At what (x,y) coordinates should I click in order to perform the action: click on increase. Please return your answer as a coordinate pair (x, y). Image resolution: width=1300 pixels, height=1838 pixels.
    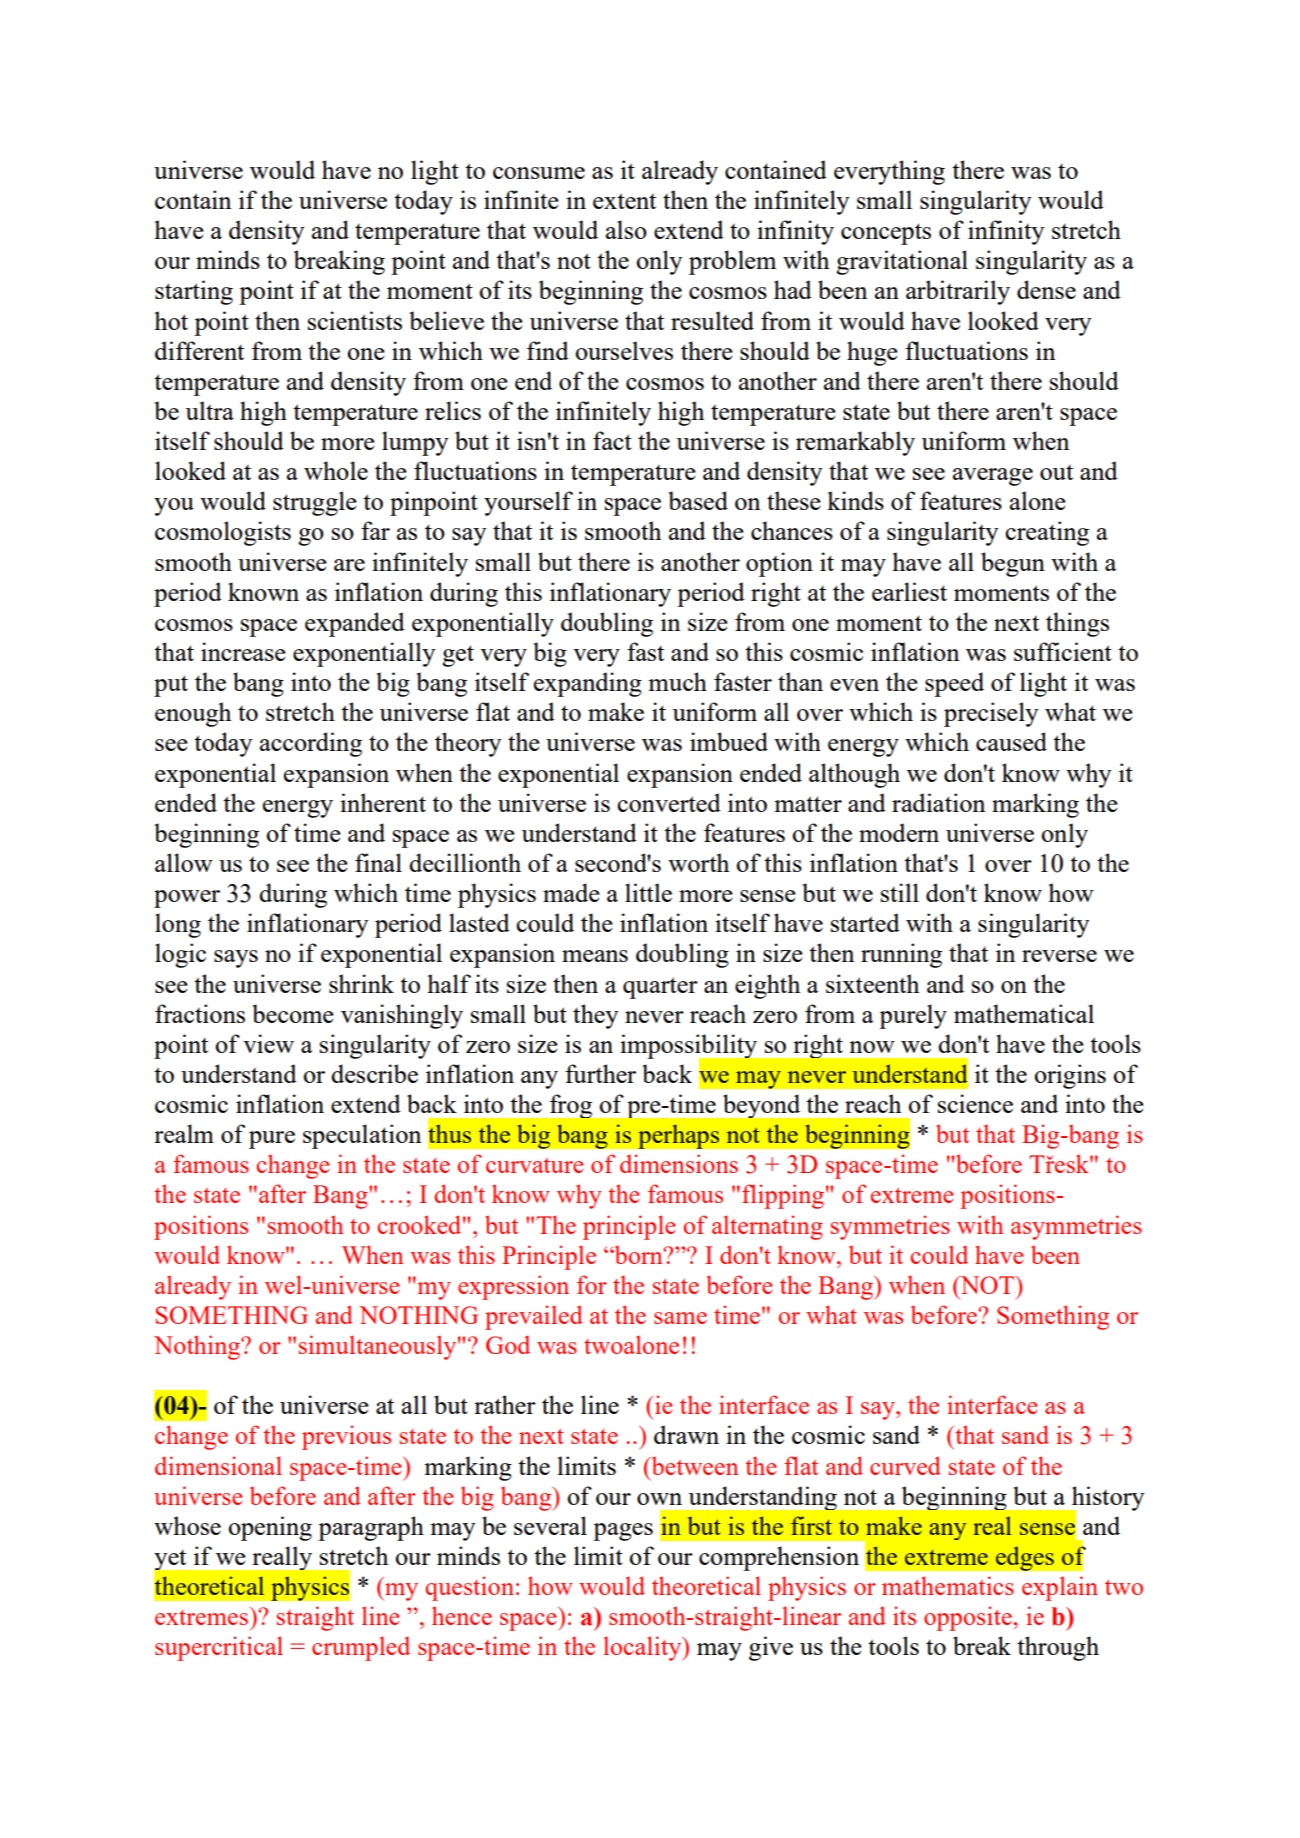
    Looking at the image, I should click on (243, 651).
